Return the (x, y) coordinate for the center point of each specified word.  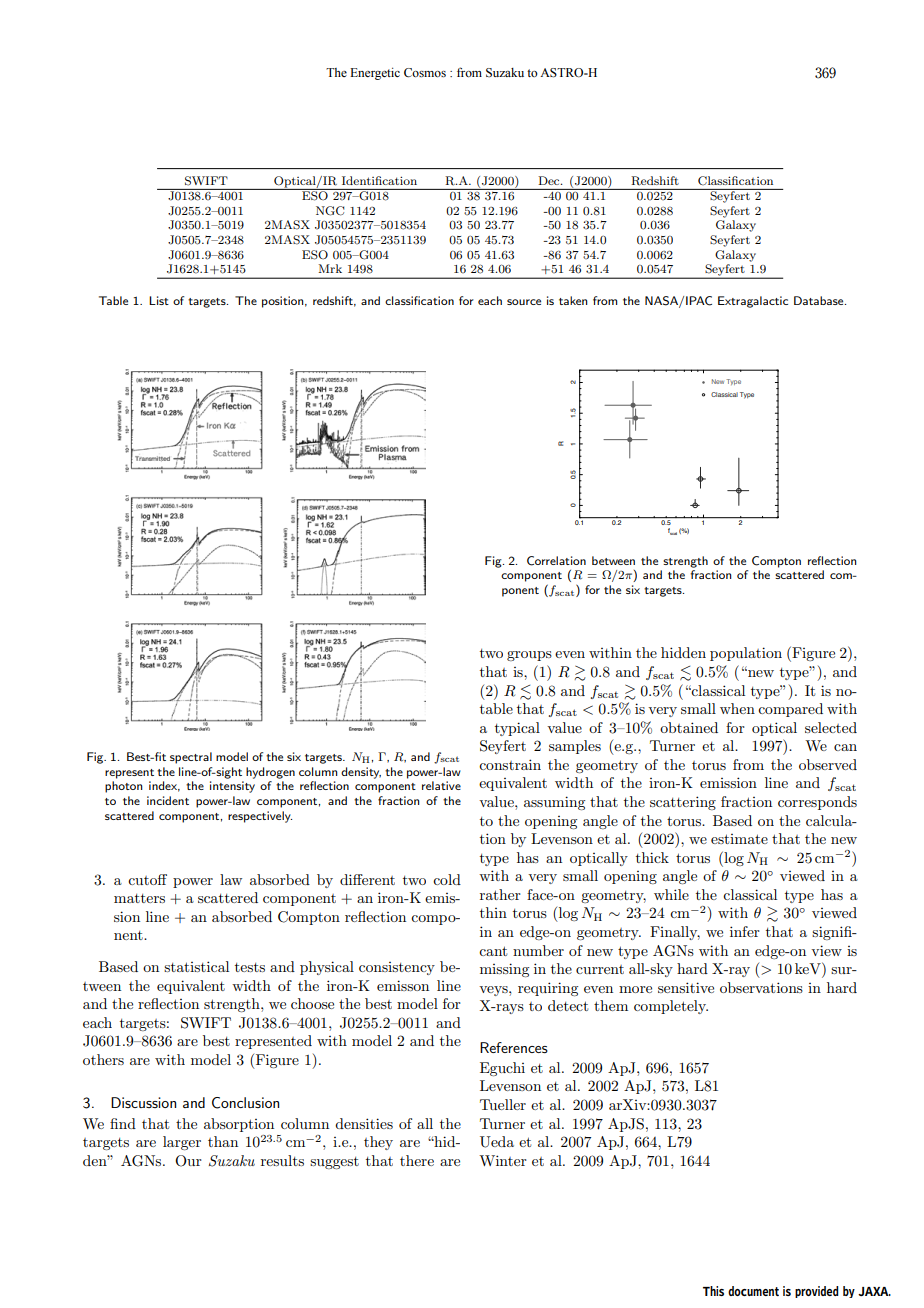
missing (504, 970)
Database (820, 300)
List (159, 300)
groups (529, 656)
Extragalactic (753, 302)
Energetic (375, 74)
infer (745, 931)
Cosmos (425, 73)
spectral (191, 758)
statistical (196, 966)
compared (790, 710)
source (524, 302)
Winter (503, 1160)
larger (182, 1143)
